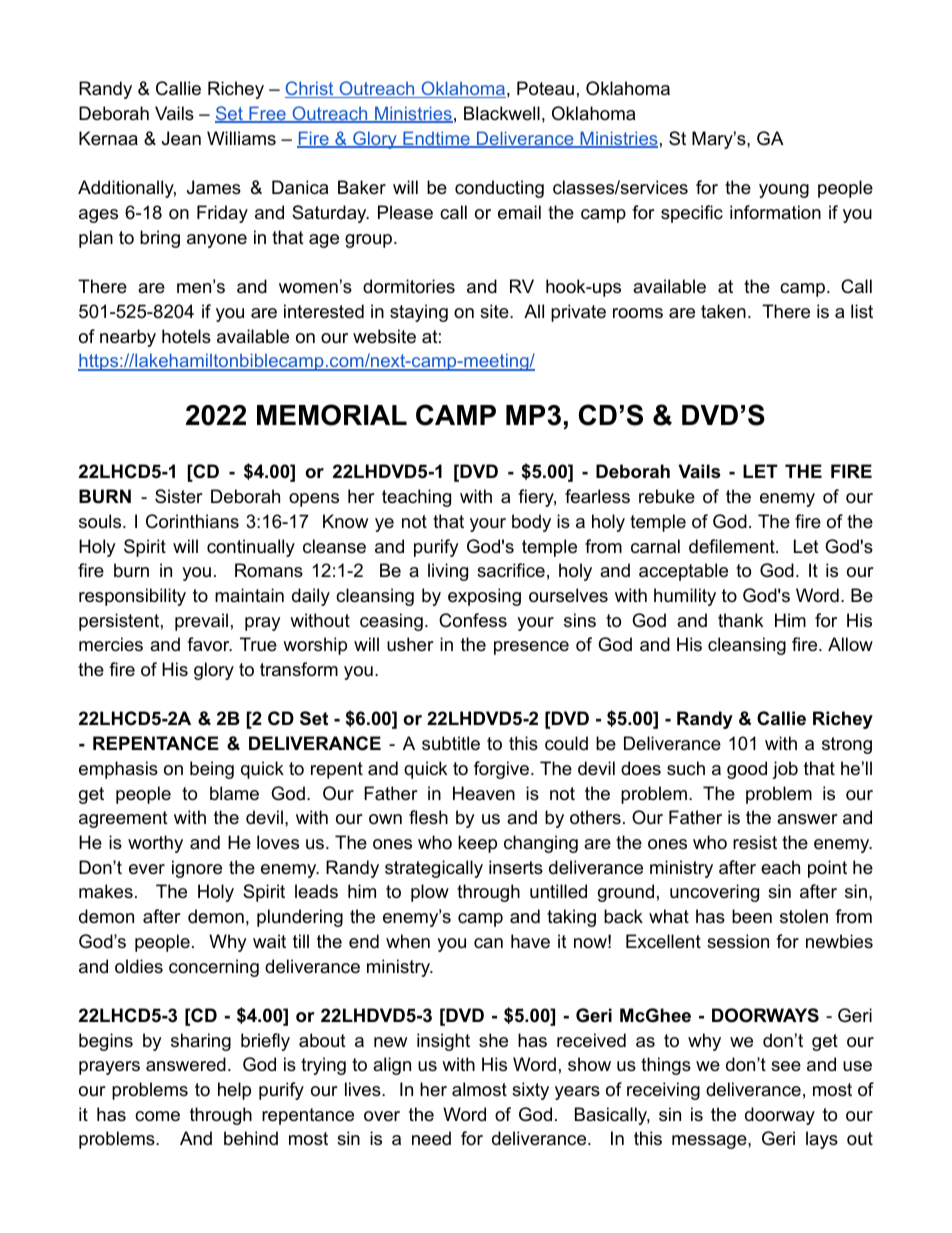 This document has width=952, height=1233. What do you see at coordinates (157, 1116) in the document?
I see `come` at bounding box center [157, 1116].
